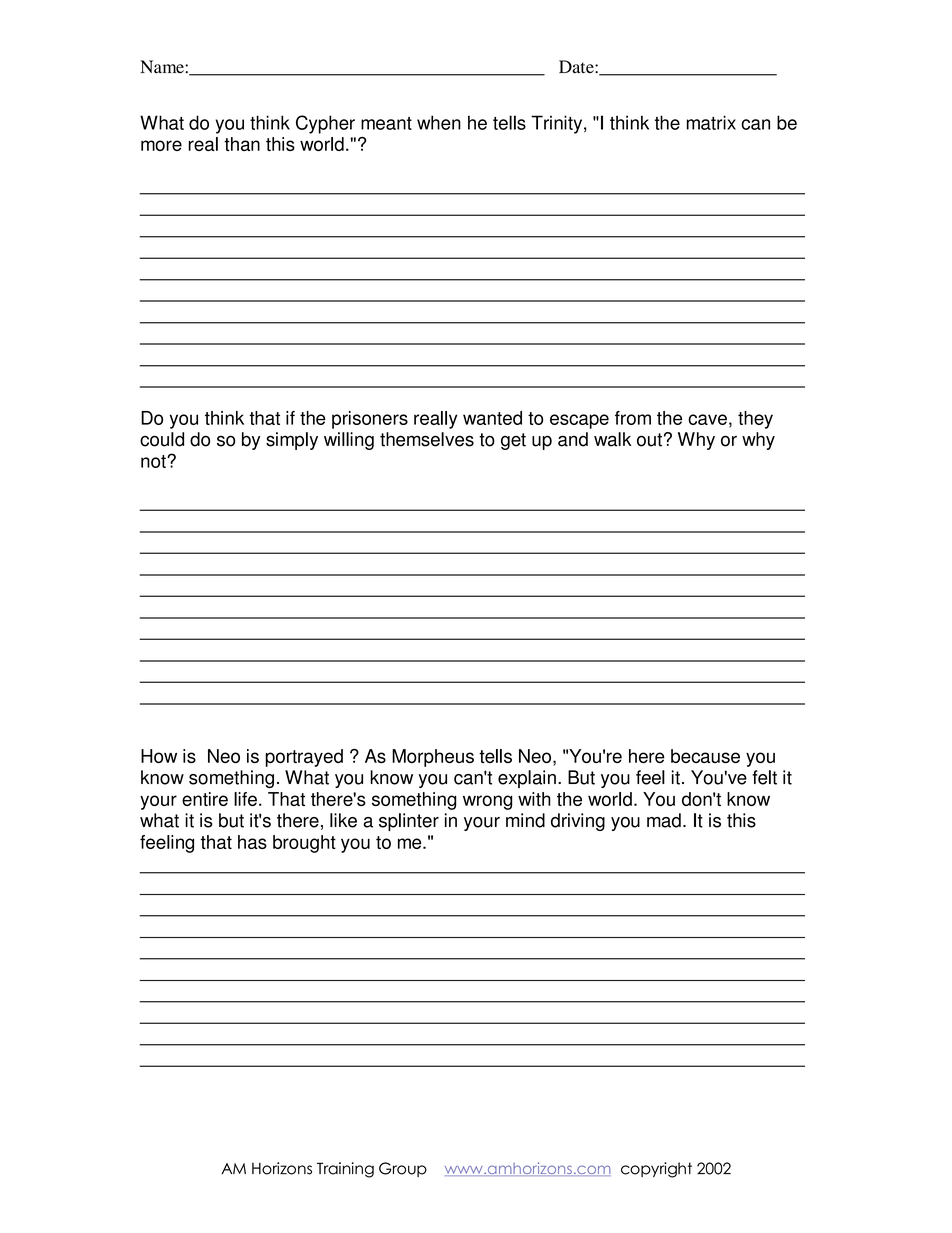 Image resolution: width=952 pixels, height=1233 pixels. I want to click on cave, so click(707, 419).
